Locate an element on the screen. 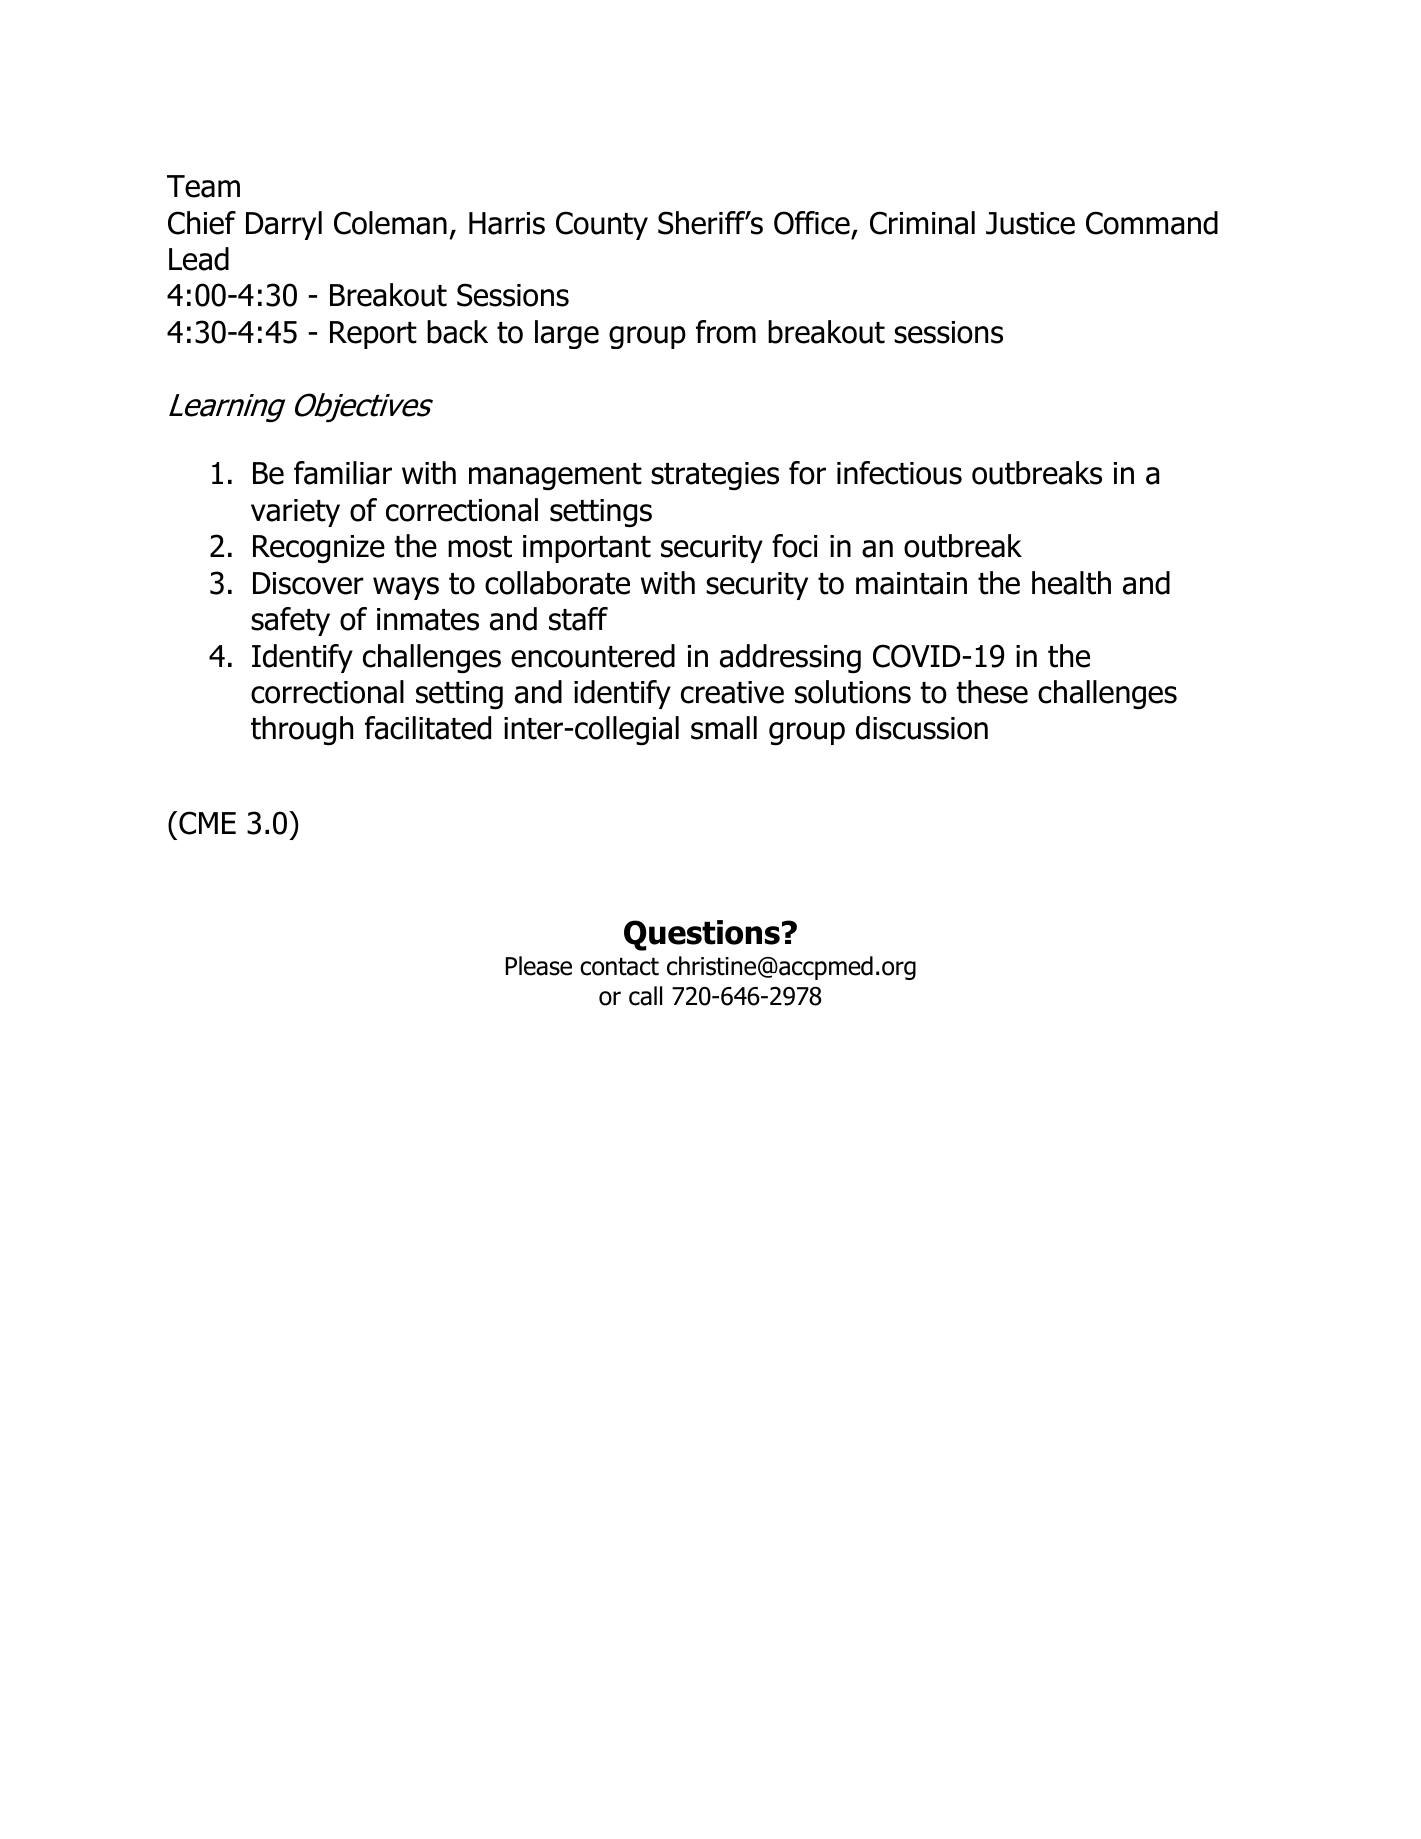  Justice is located at coordinates (1030, 223).
